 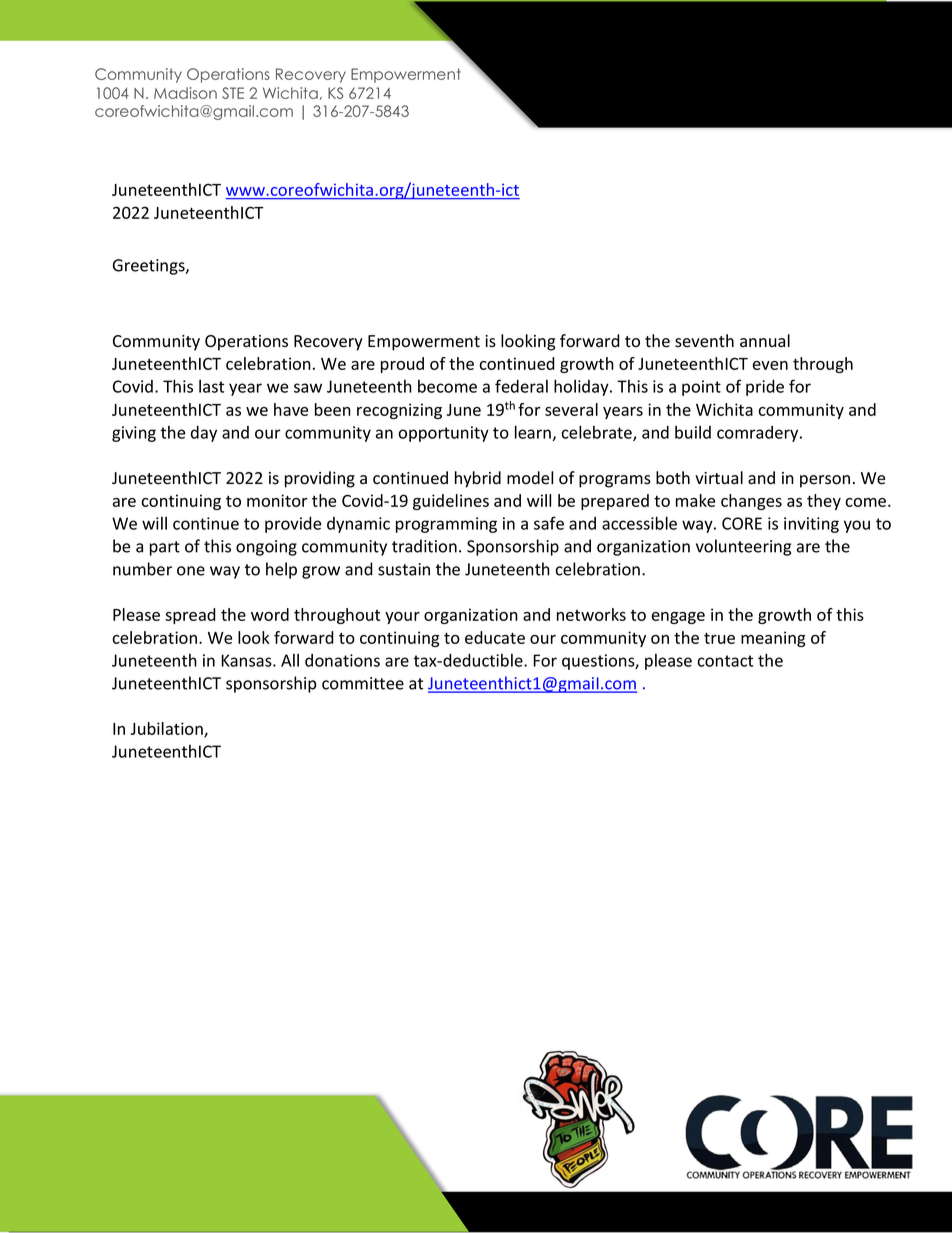 What do you see at coordinates (444, 434) in the screenshot?
I see `opportunity` at bounding box center [444, 434].
